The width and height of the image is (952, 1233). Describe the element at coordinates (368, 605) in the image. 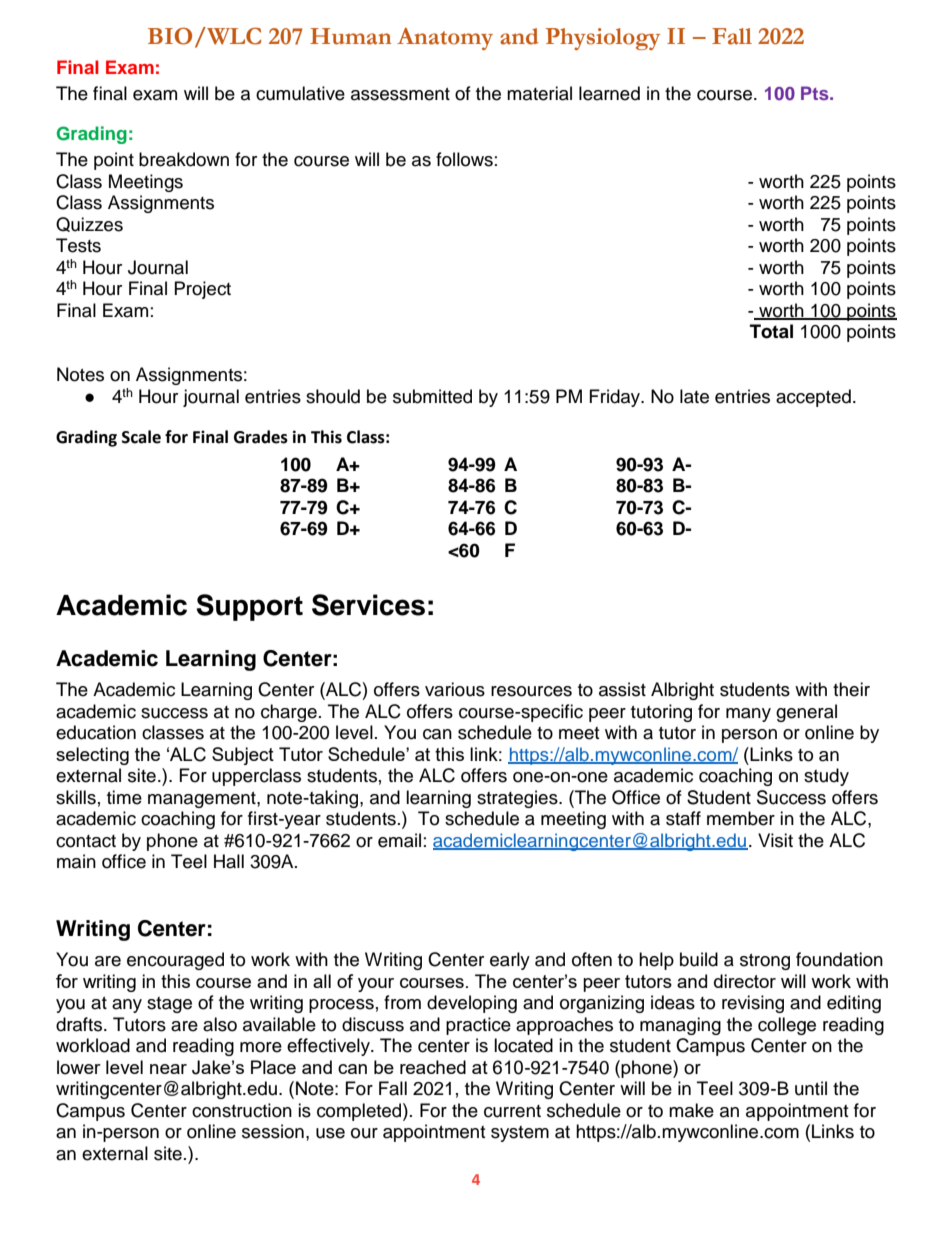

I see `Services` at that location.
